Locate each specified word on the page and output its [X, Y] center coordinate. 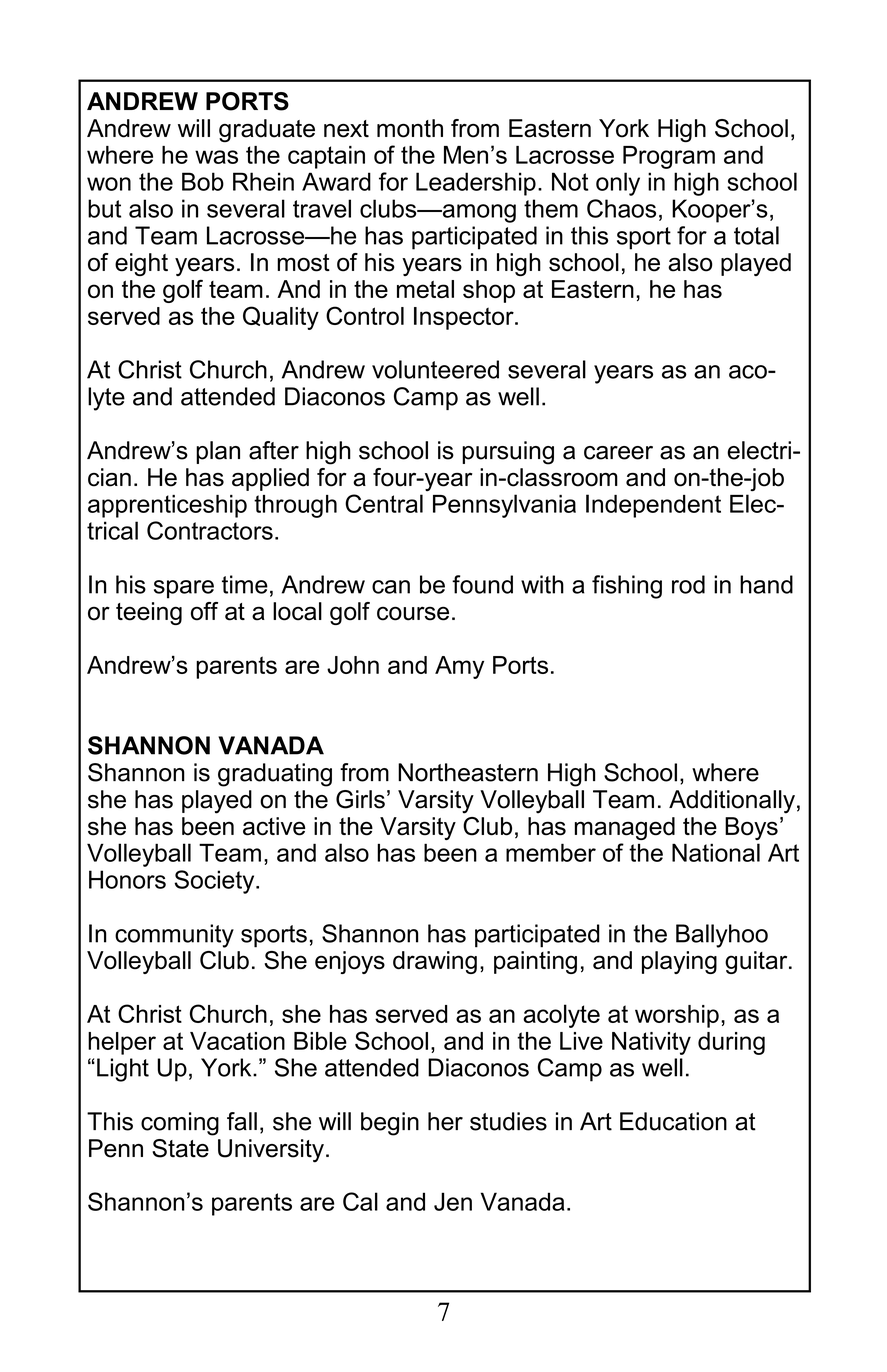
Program [669, 157]
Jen [453, 1201]
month [410, 128]
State [180, 1148]
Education [673, 1121]
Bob [203, 181]
